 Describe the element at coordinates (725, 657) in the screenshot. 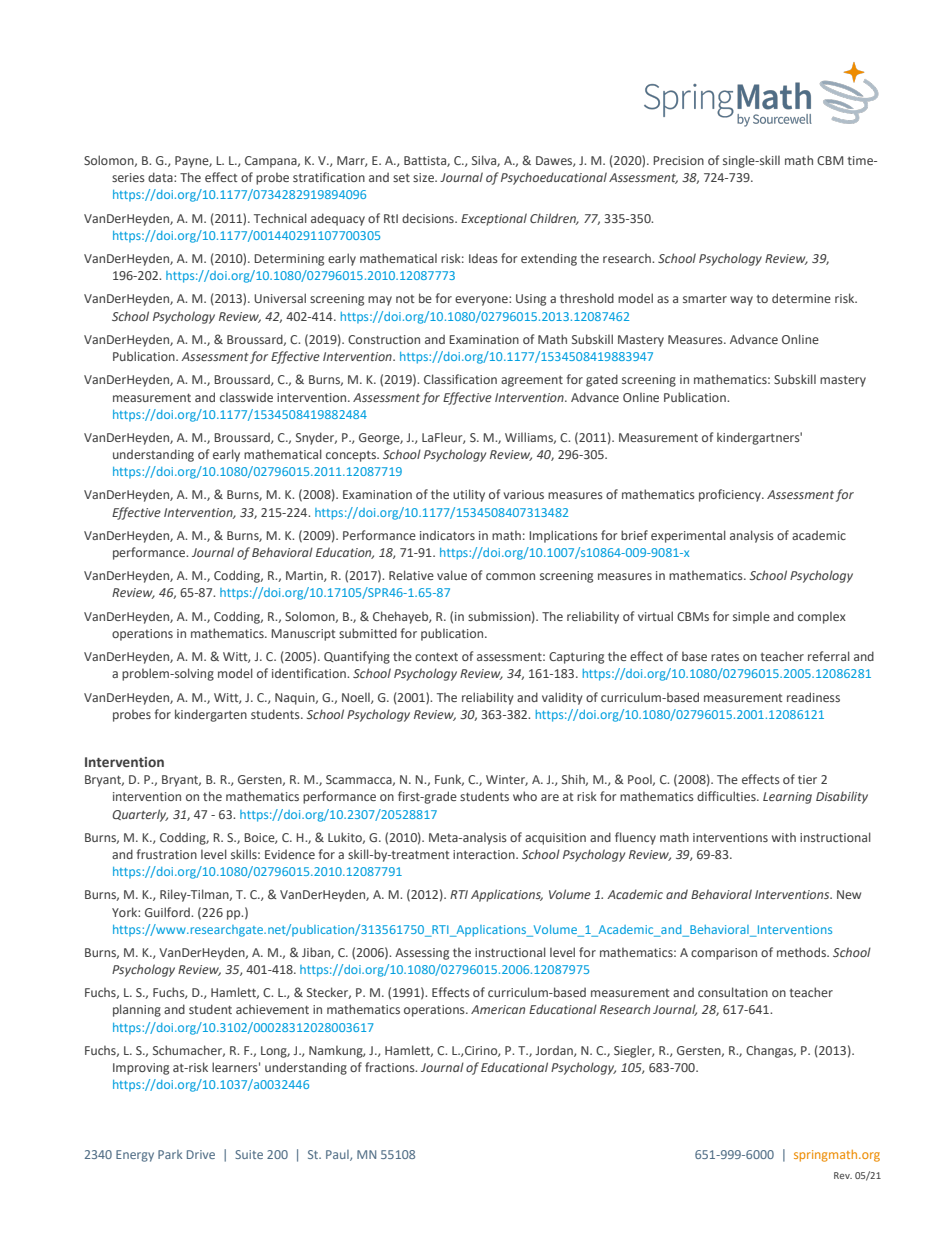

I see `rates` at that location.
